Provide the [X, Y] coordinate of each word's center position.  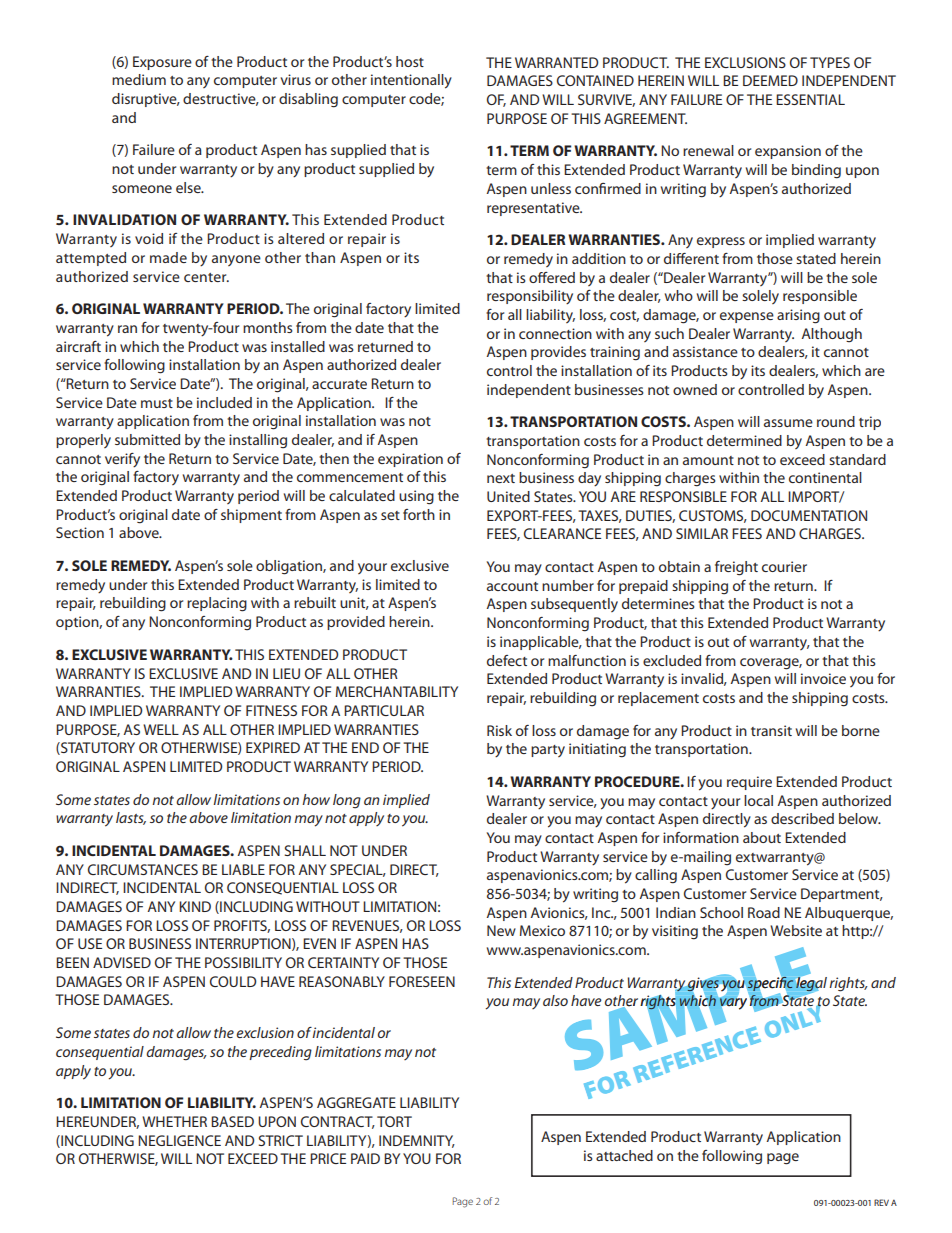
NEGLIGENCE [179, 1140]
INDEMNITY [417, 1141]
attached [624, 1155]
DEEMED [770, 80]
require [749, 783]
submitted [147, 439]
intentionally [411, 81]
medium [139, 79]
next [501, 478]
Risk [499, 730]
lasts [131, 818]
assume [788, 423]
